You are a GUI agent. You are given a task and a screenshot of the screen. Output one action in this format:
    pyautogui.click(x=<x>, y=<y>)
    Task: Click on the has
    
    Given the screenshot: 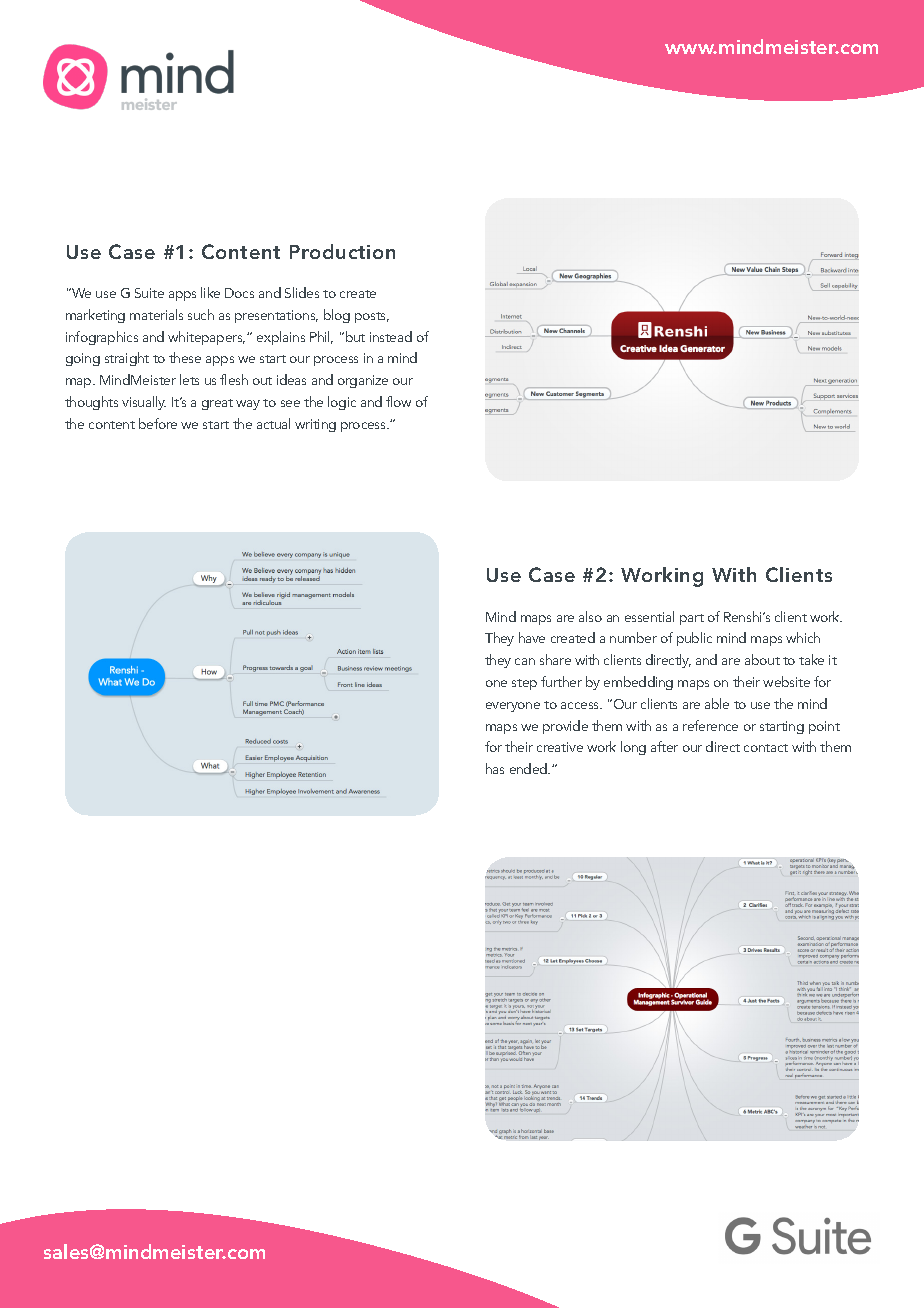 What is the action you would take?
    pyautogui.click(x=495, y=768)
